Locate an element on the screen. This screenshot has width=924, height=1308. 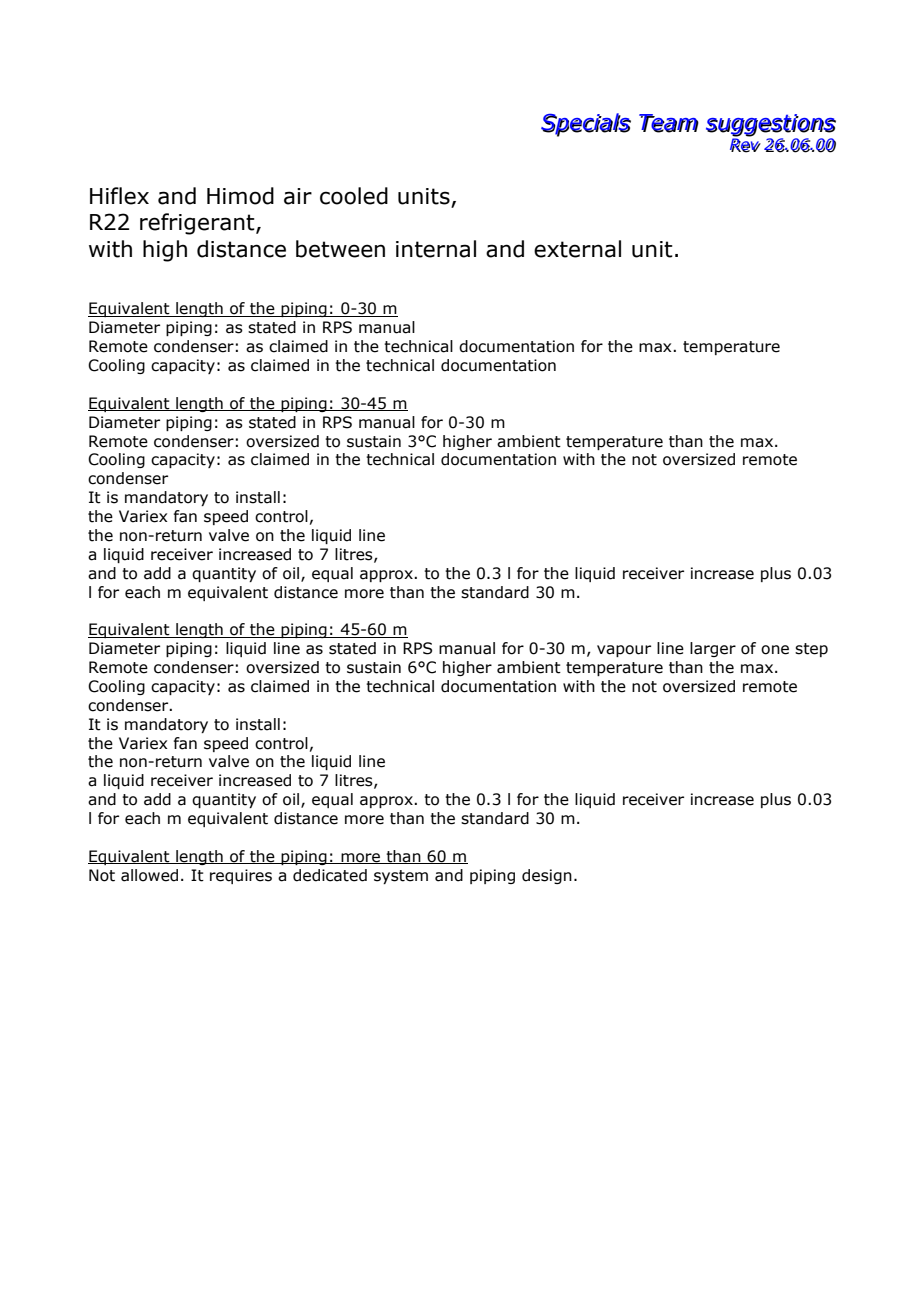
between is located at coordinates (340, 249).
